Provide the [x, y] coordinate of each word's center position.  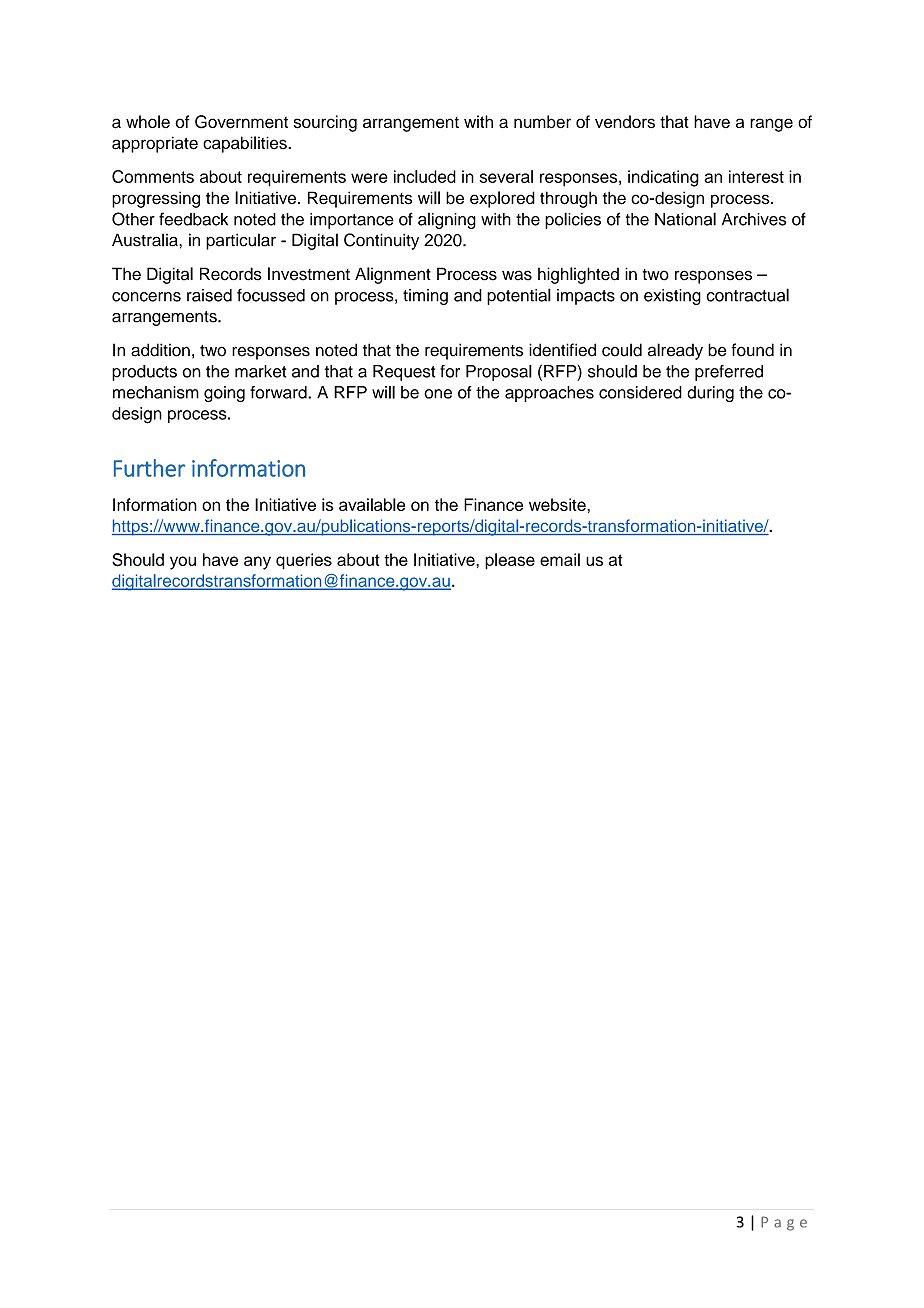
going [224, 394]
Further [149, 468]
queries [304, 561]
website [558, 504]
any [257, 563]
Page [784, 1223]
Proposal [499, 373]
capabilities [246, 144]
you [183, 563]
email [560, 559]
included [425, 176]
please [510, 561]
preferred [729, 373]
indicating [663, 178]
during [710, 394]
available [372, 504]
